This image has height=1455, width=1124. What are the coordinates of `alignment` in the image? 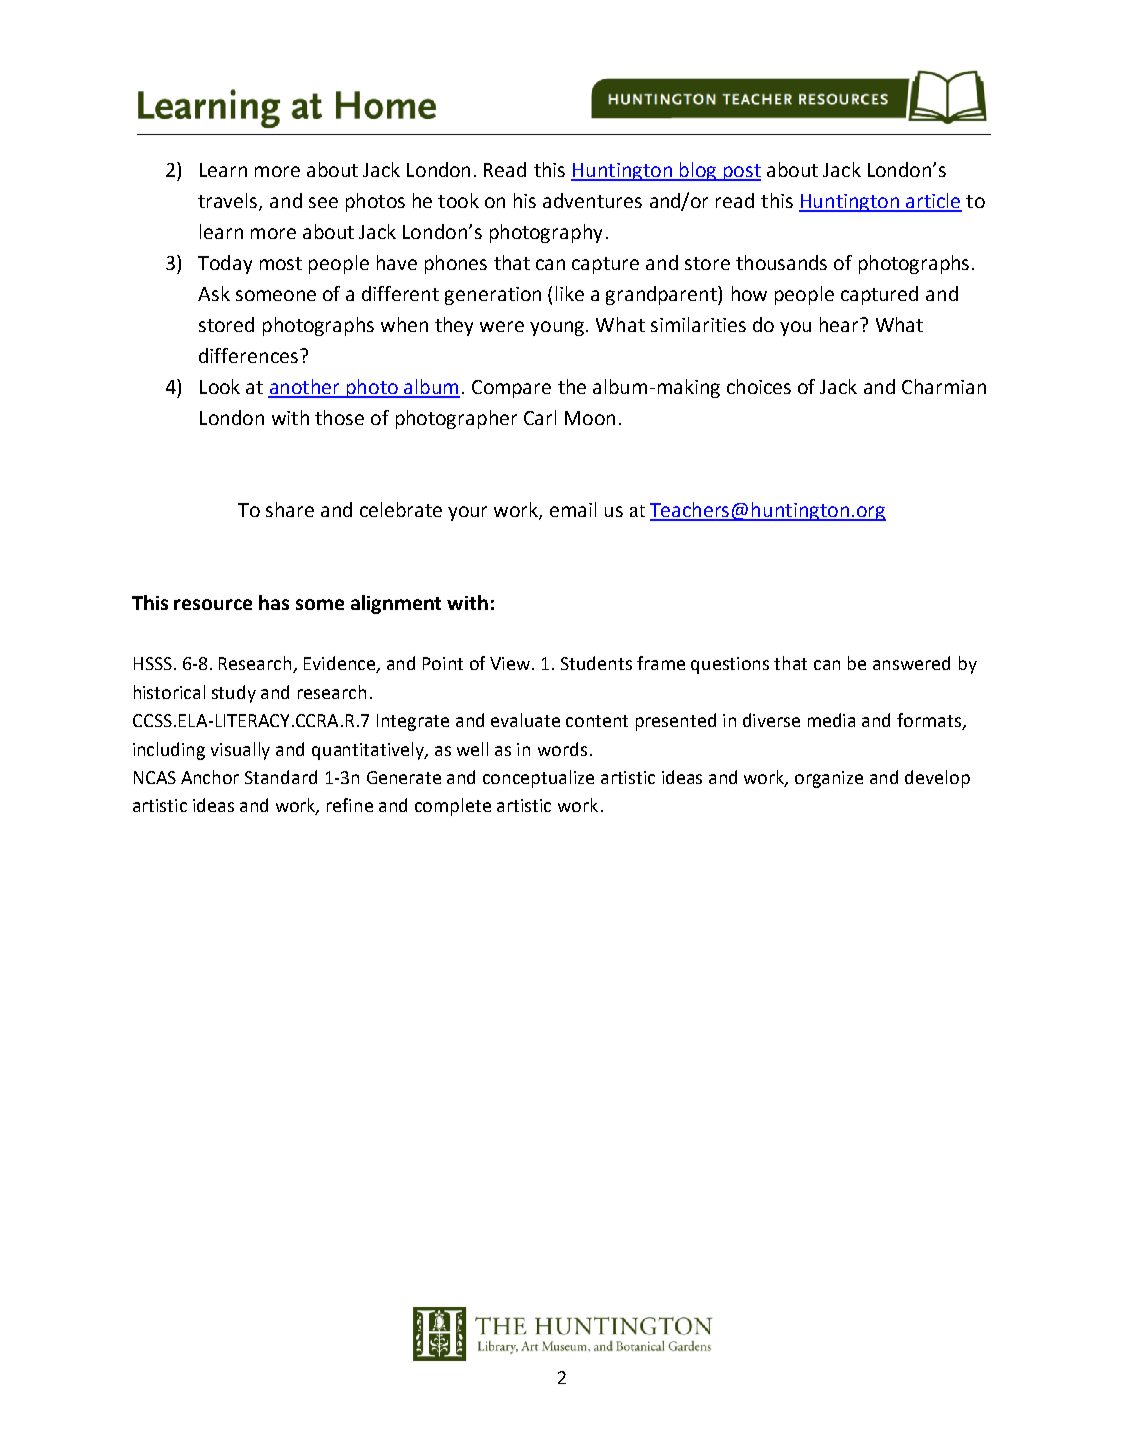 It's located at (396, 604).
